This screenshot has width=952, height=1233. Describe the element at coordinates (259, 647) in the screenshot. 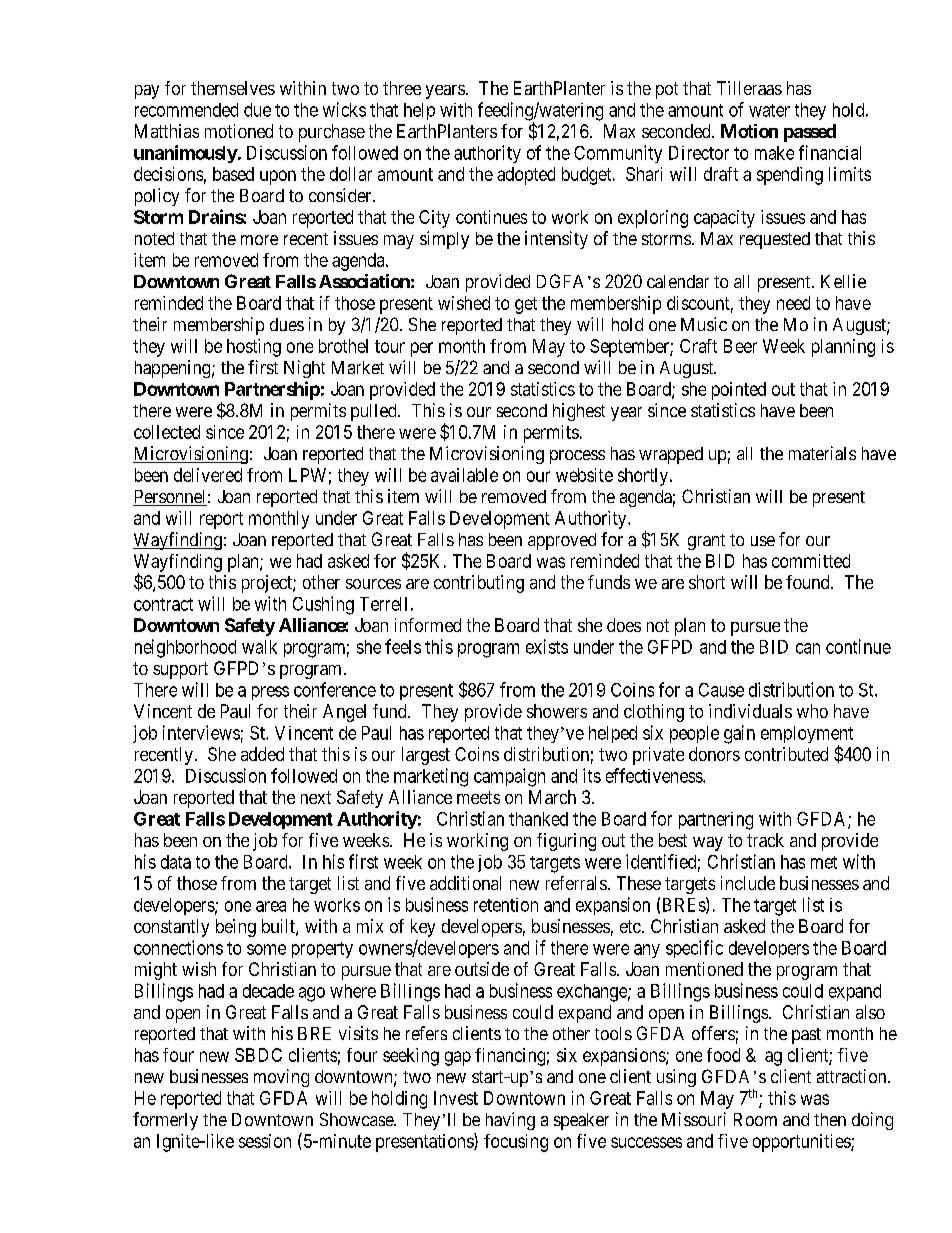

I see `walk` at that location.
